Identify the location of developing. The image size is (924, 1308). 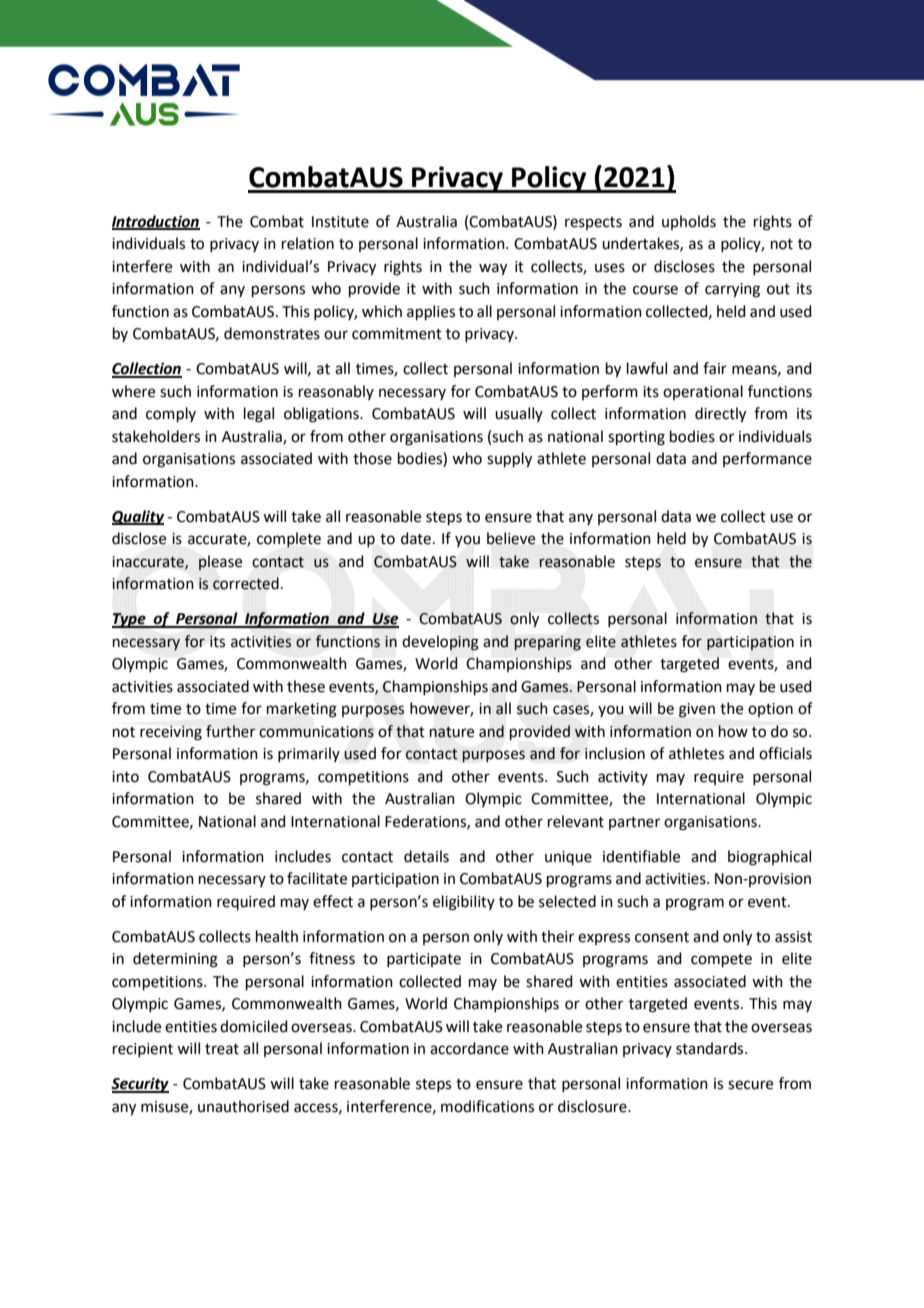
(440, 643).
